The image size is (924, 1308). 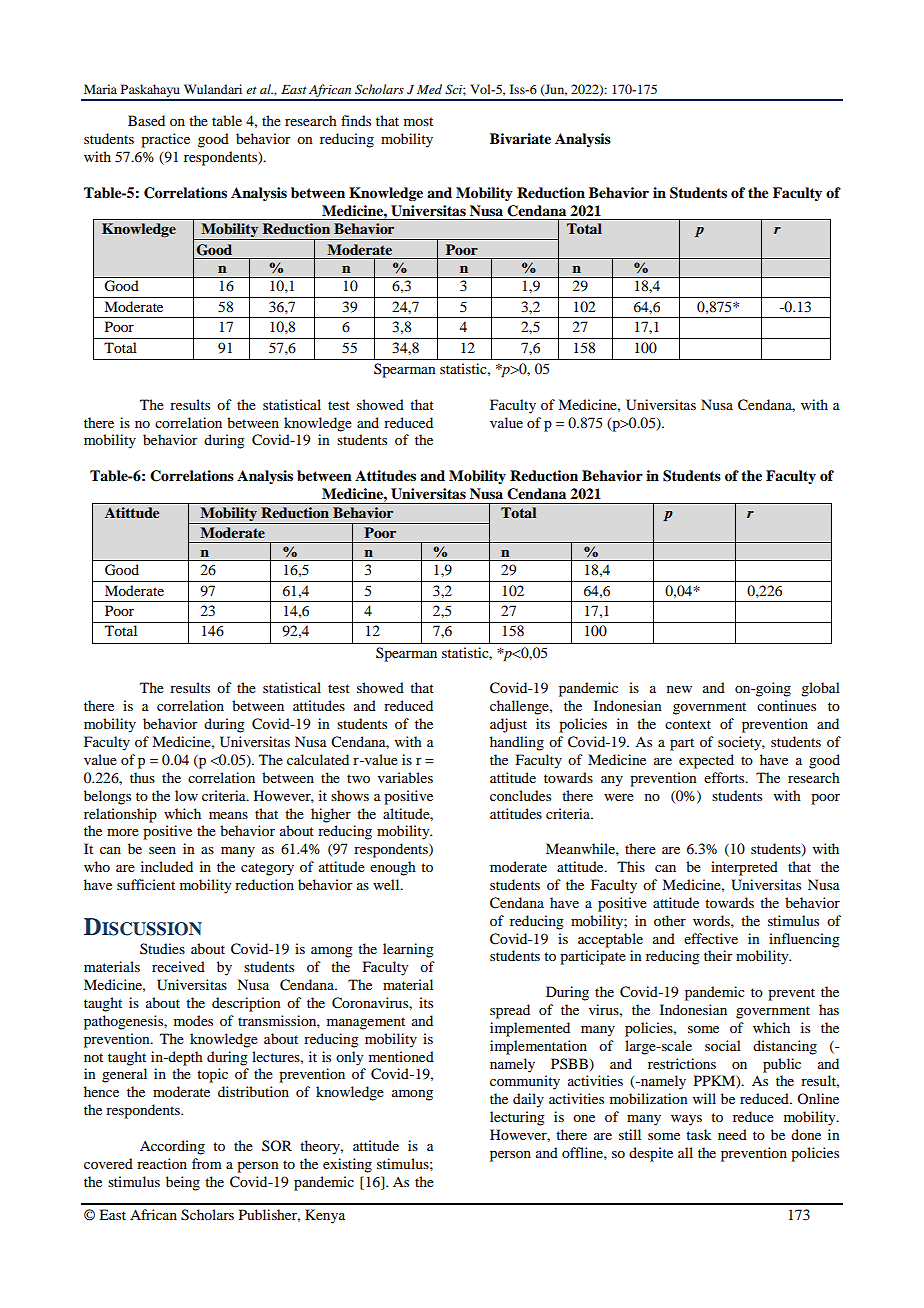 What do you see at coordinates (679, 689) in the screenshot?
I see `new` at bounding box center [679, 689].
